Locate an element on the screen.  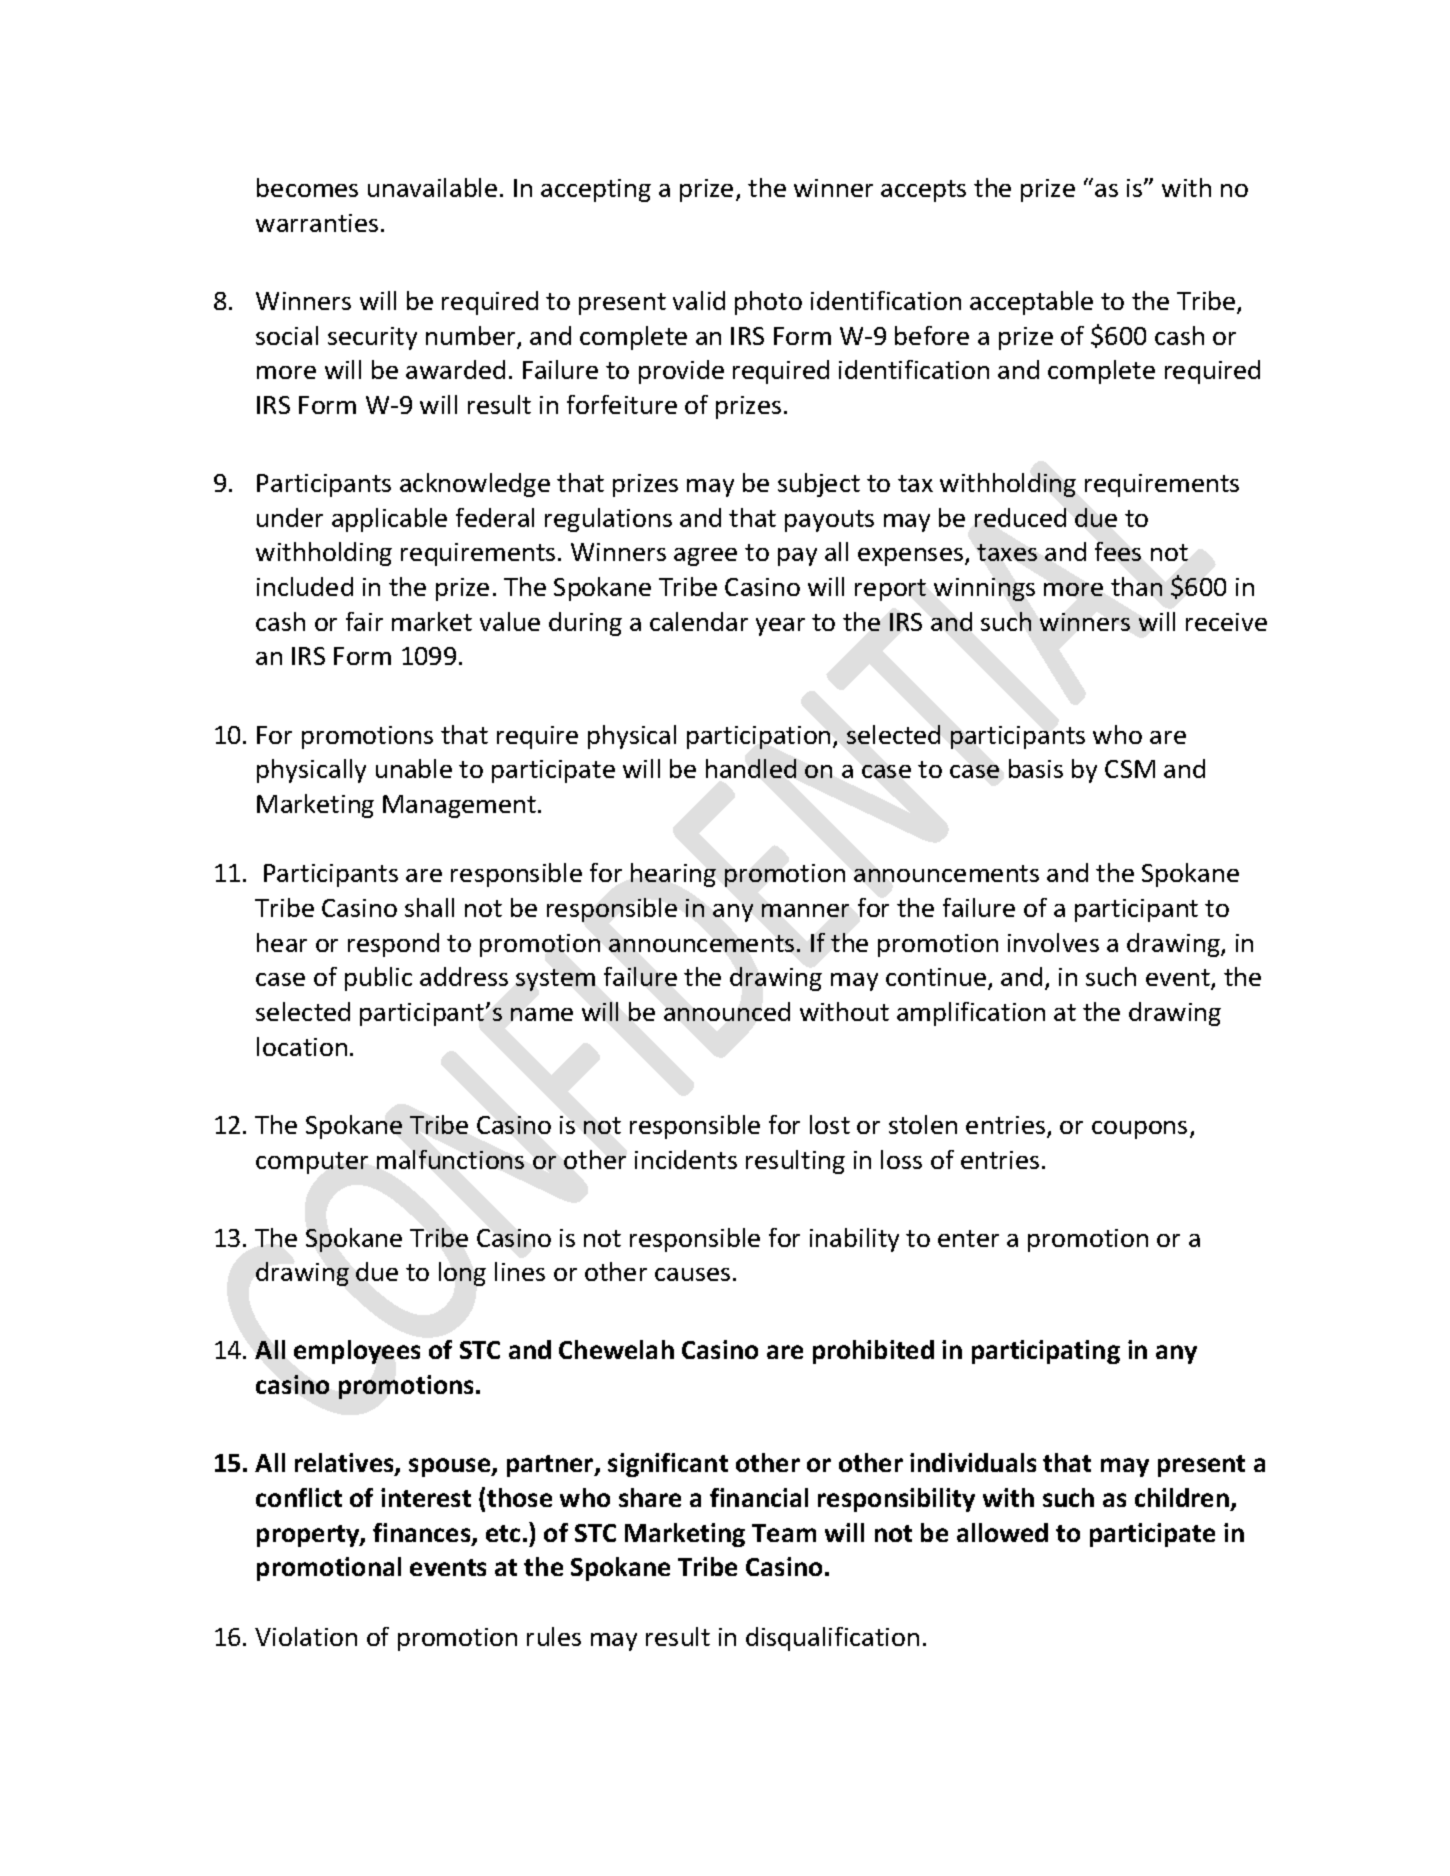
applicable is located at coordinates (389, 520).
